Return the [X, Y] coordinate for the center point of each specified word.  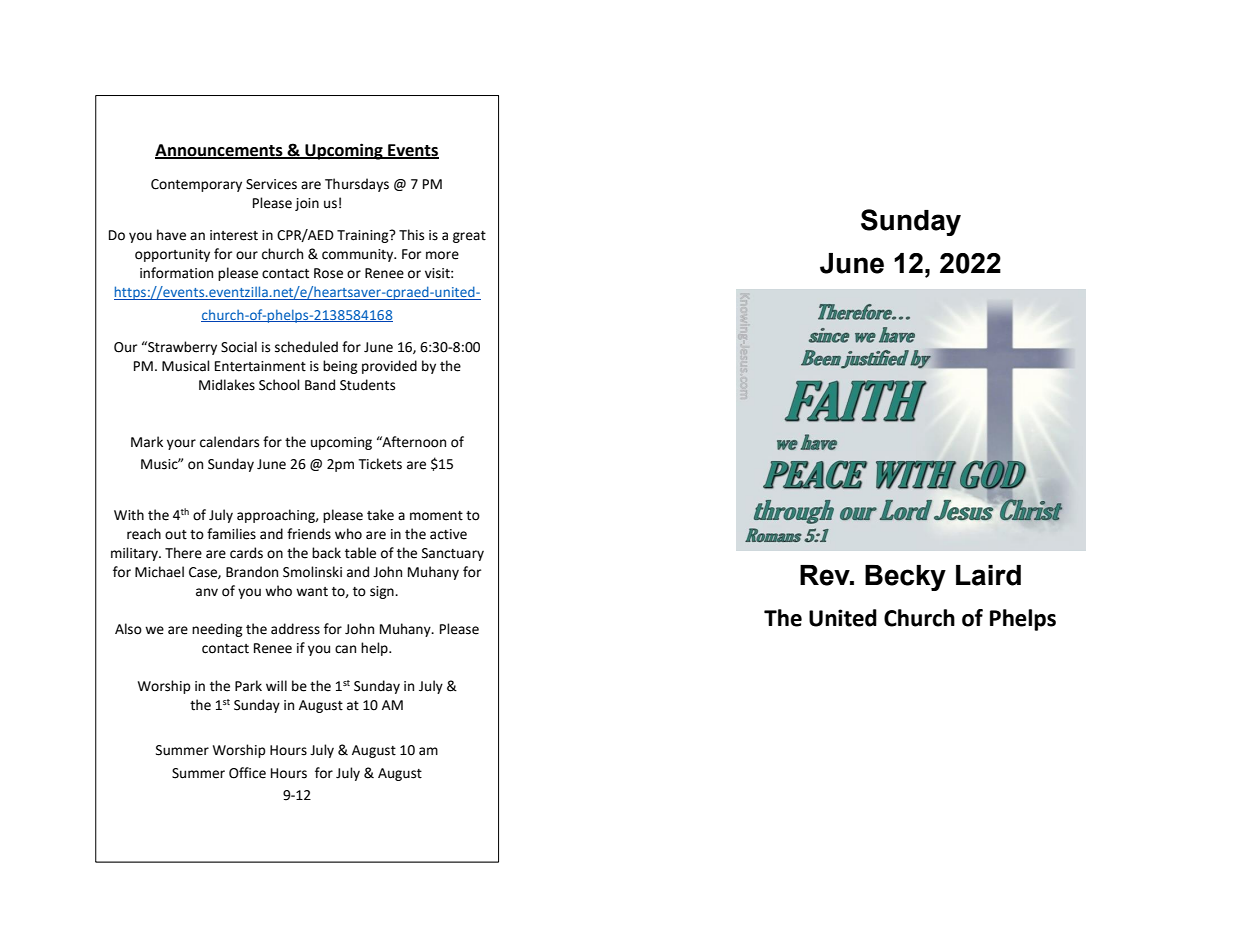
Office [247, 773]
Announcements [220, 151]
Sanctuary [453, 554]
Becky [905, 578]
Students [367, 385]
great [469, 237]
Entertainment [260, 366]
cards [246, 553]
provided [389, 367]
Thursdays [357, 185]
